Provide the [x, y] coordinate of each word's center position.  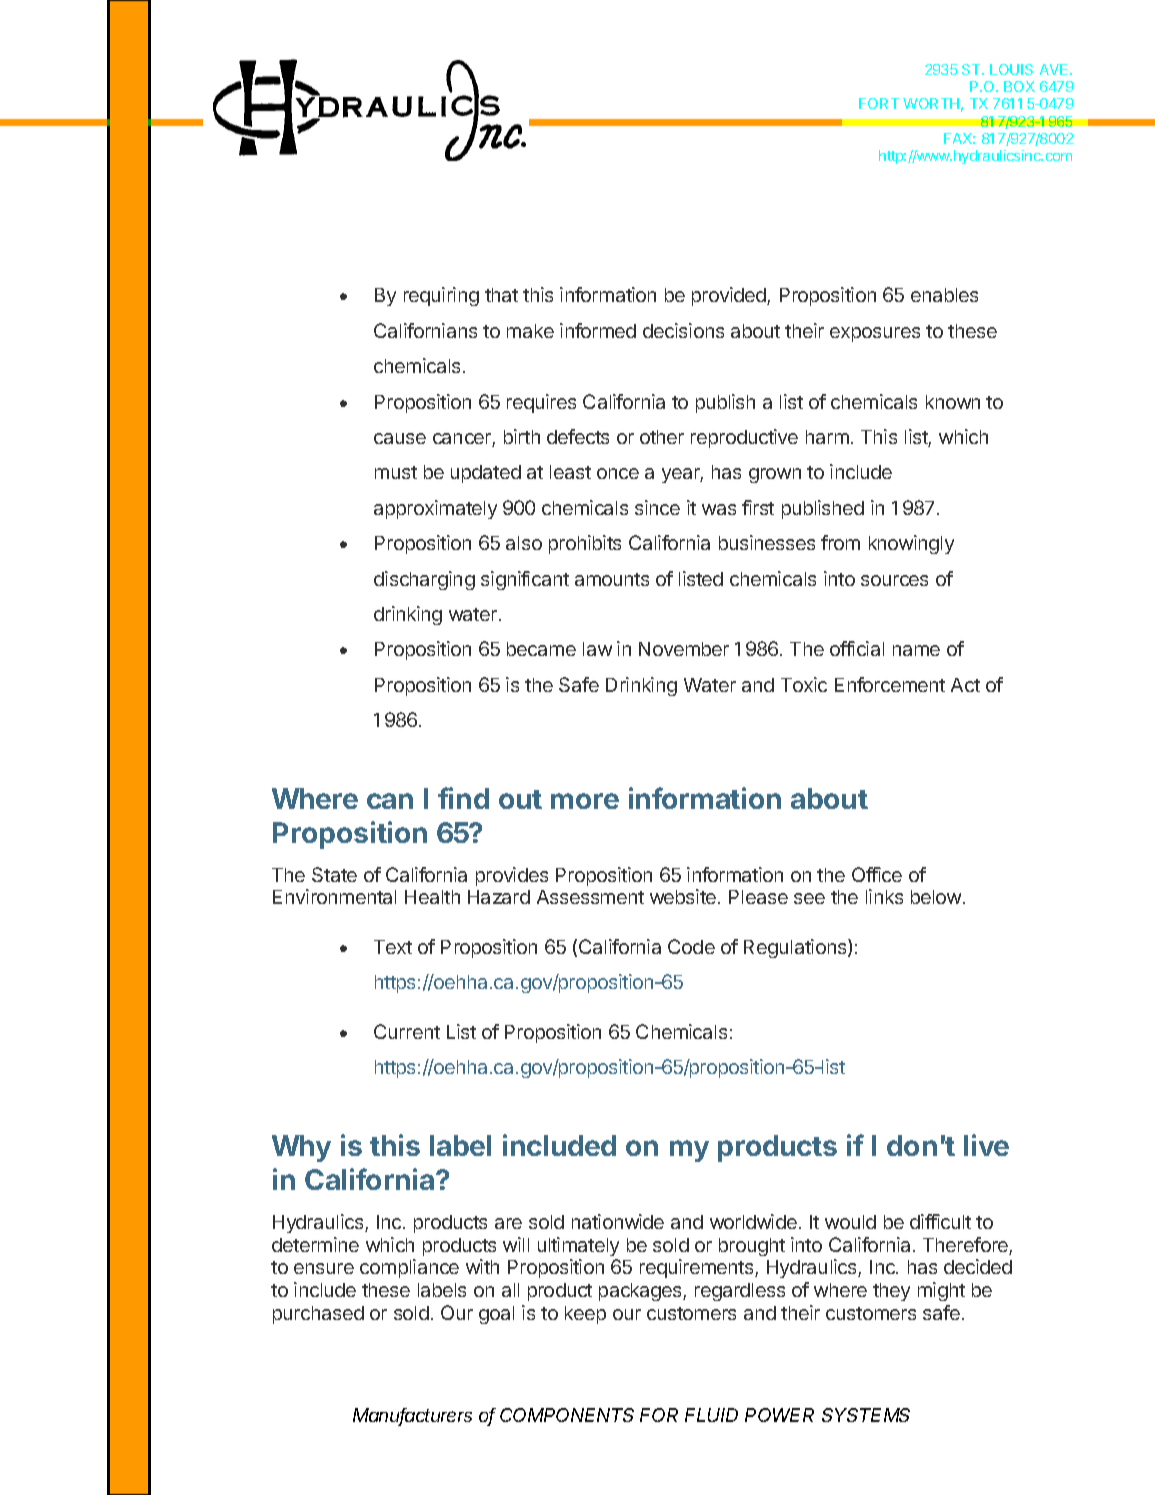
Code [691, 946]
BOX [1019, 86]
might [941, 1291]
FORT [879, 103]
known [953, 402]
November [684, 649]
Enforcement [890, 684]
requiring [441, 296]
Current [407, 1031]
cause [400, 438]
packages [641, 1292]
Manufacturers [412, 1417]
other [662, 437]
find [463, 798]
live [986, 1145]
